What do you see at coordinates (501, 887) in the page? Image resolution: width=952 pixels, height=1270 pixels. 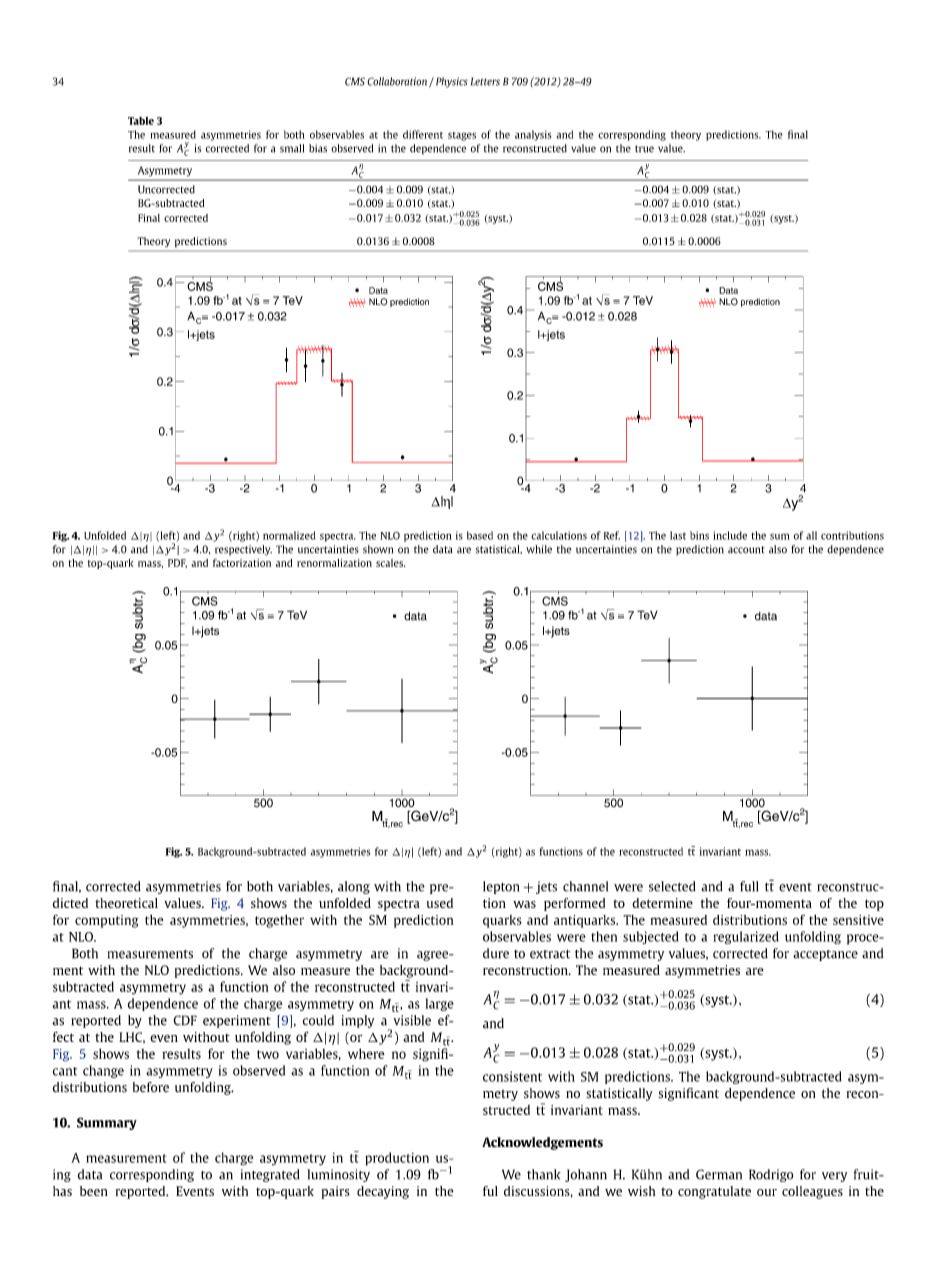 I see `lepton` at bounding box center [501, 887].
